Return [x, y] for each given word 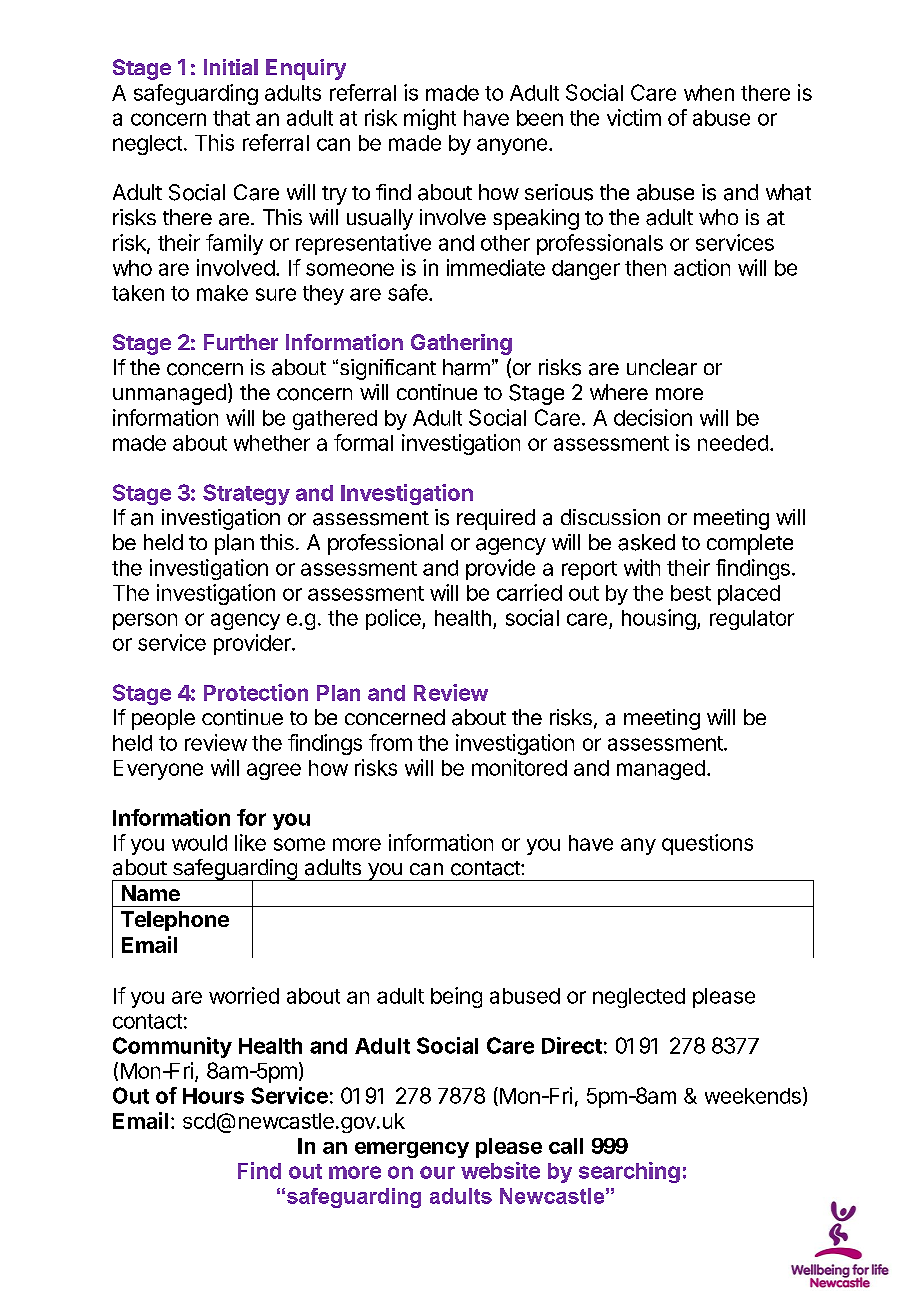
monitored [519, 767]
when [709, 93]
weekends [753, 1096]
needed [733, 443]
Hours [213, 1096]
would [199, 843]
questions [707, 844]
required [496, 519]
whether [272, 443]
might [430, 119]
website [500, 1170]
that [231, 118]
